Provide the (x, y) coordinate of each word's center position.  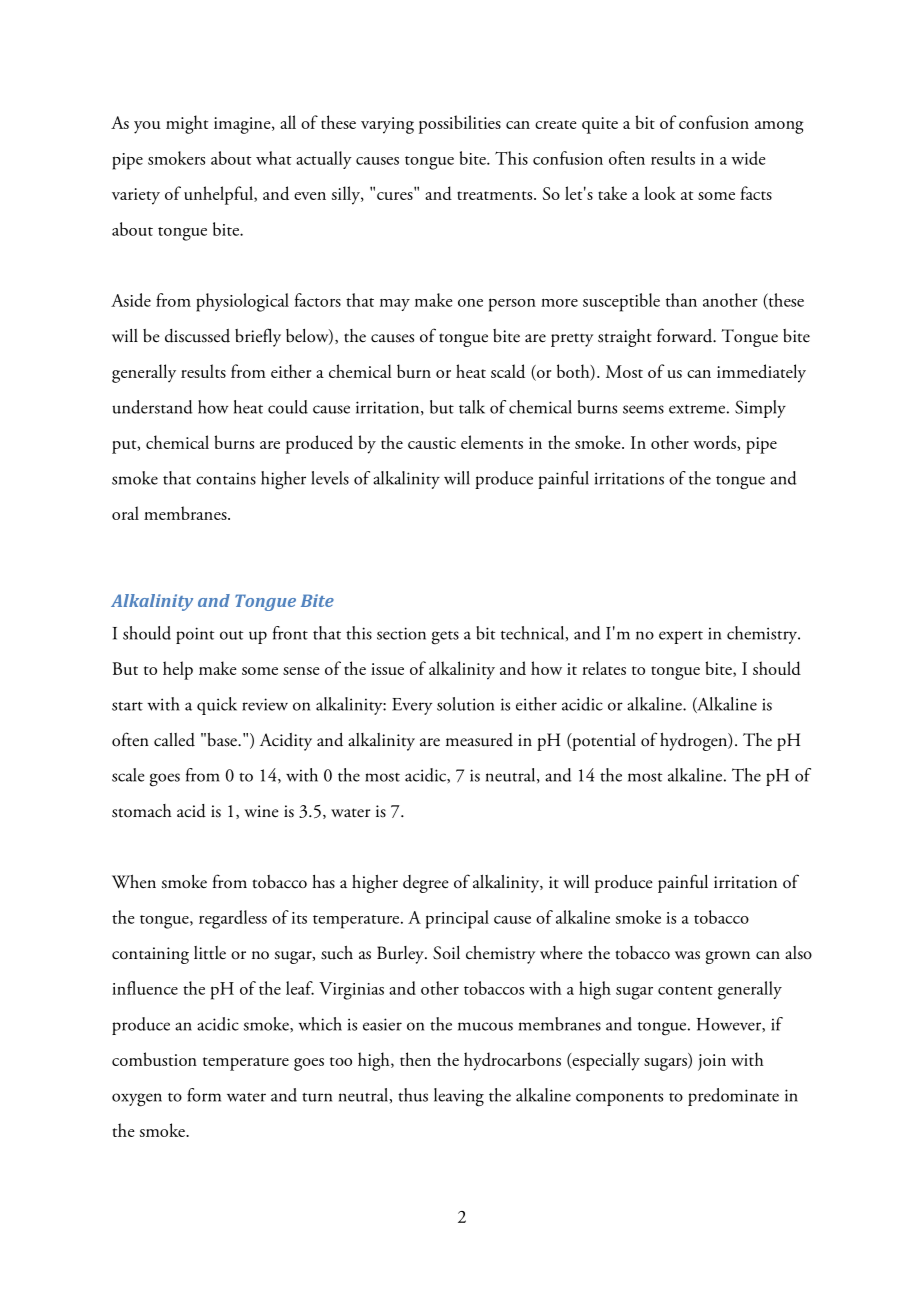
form (204, 1095)
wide (748, 158)
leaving (459, 1097)
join (712, 1062)
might (187, 124)
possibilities (460, 124)
